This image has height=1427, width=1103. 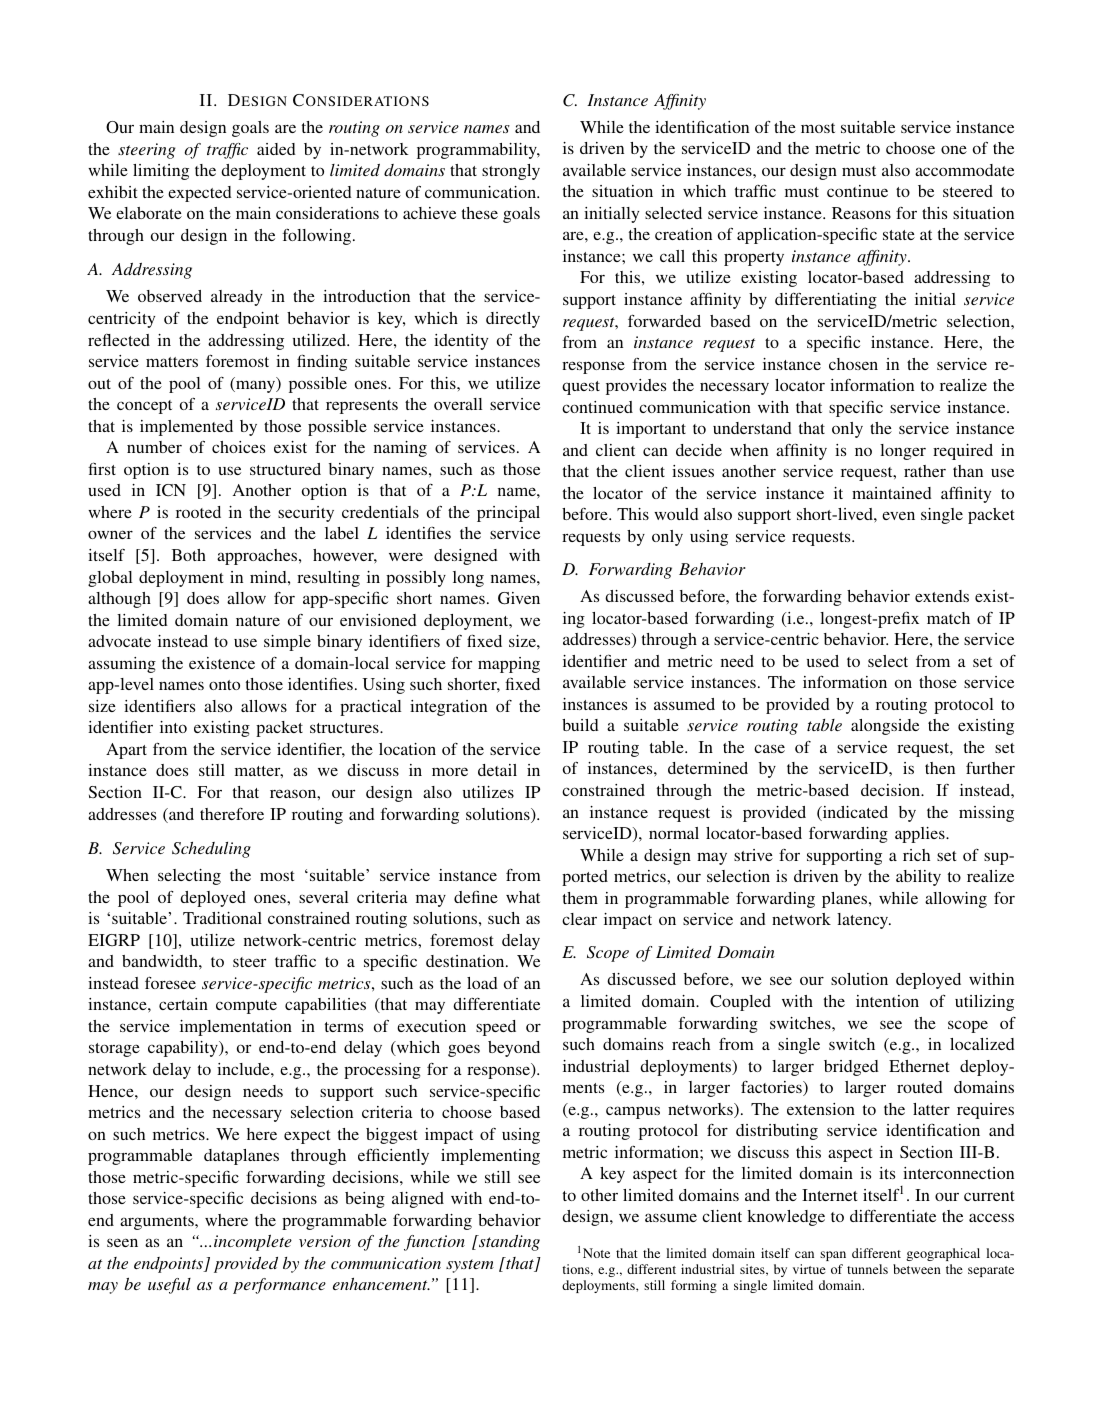 What do you see at coordinates (964, 170) in the image?
I see `accommodate` at bounding box center [964, 170].
